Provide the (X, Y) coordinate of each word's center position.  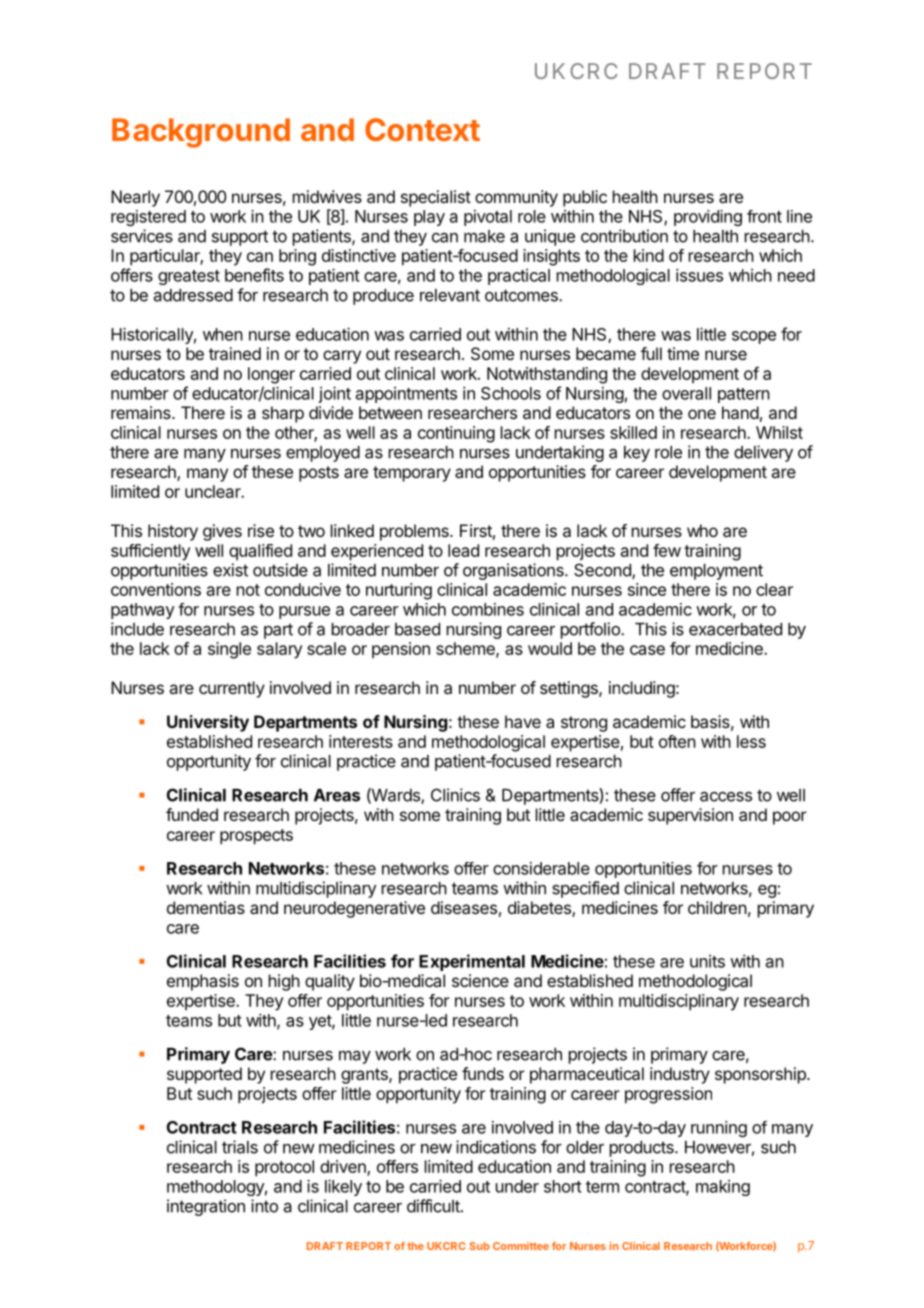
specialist (436, 198)
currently (232, 689)
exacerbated (735, 629)
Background (201, 133)
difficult (434, 1206)
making (723, 1188)
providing (708, 218)
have (523, 721)
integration (206, 1207)
